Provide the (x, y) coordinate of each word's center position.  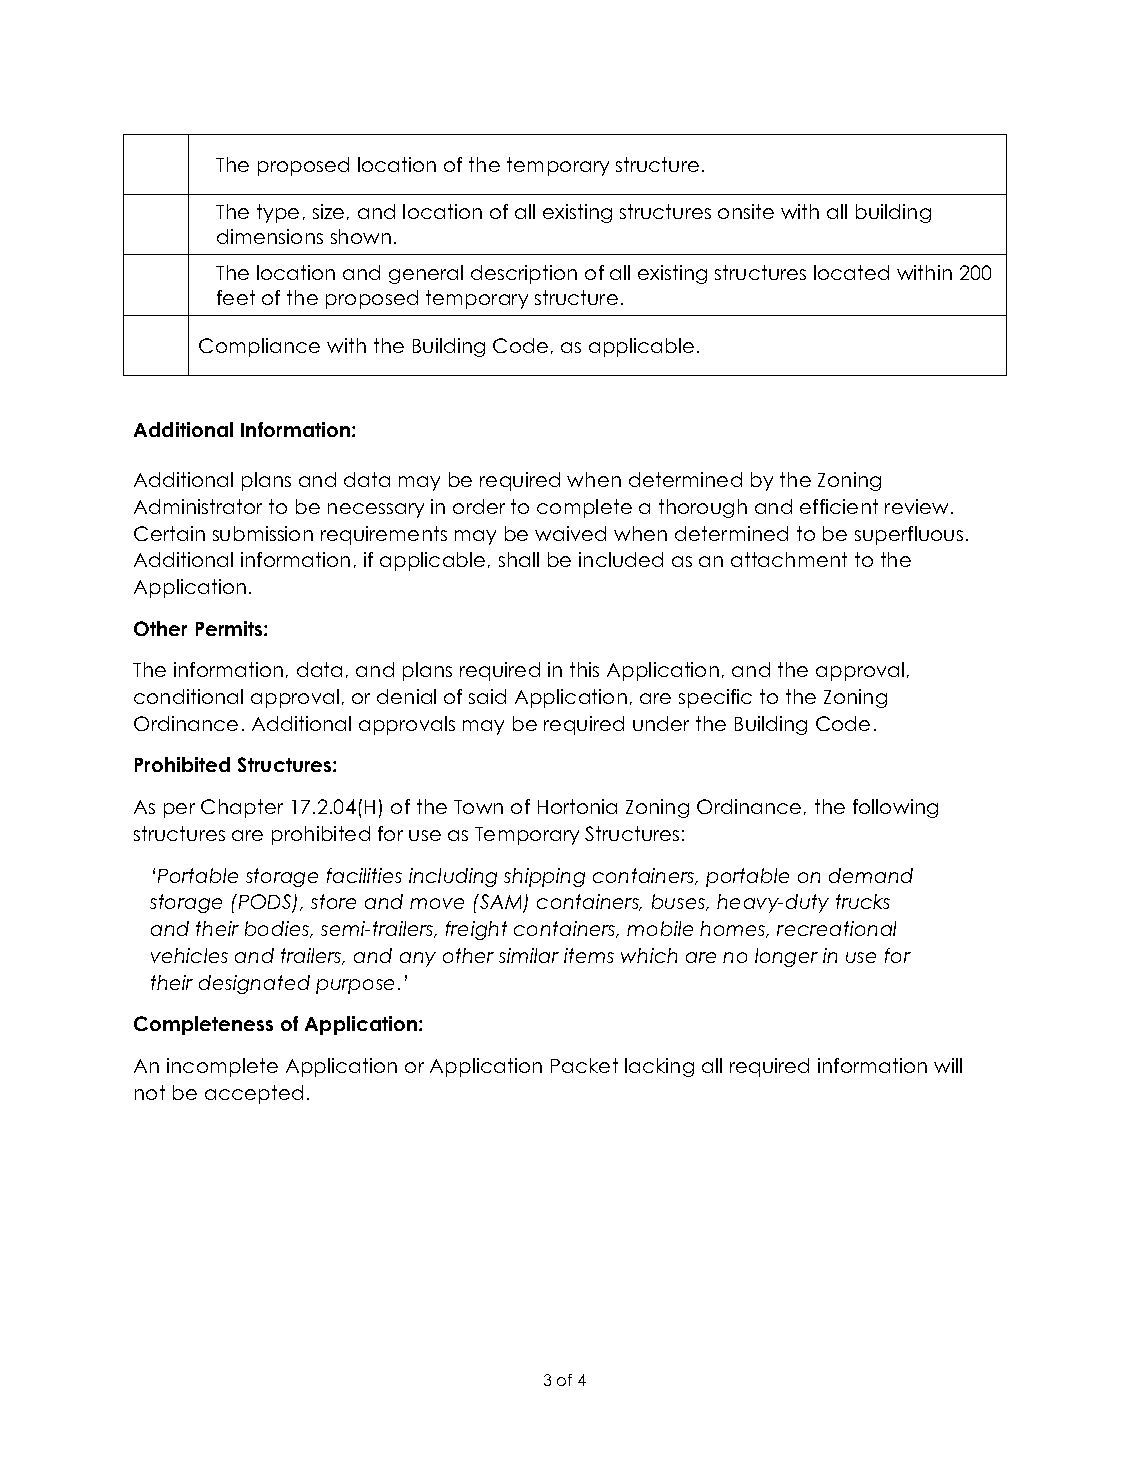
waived (570, 533)
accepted (254, 1094)
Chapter (242, 808)
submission (263, 533)
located (851, 272)
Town (478, 807)
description (524, 274)
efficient (839, 506)
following (895, 808)
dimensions (270, 236)
